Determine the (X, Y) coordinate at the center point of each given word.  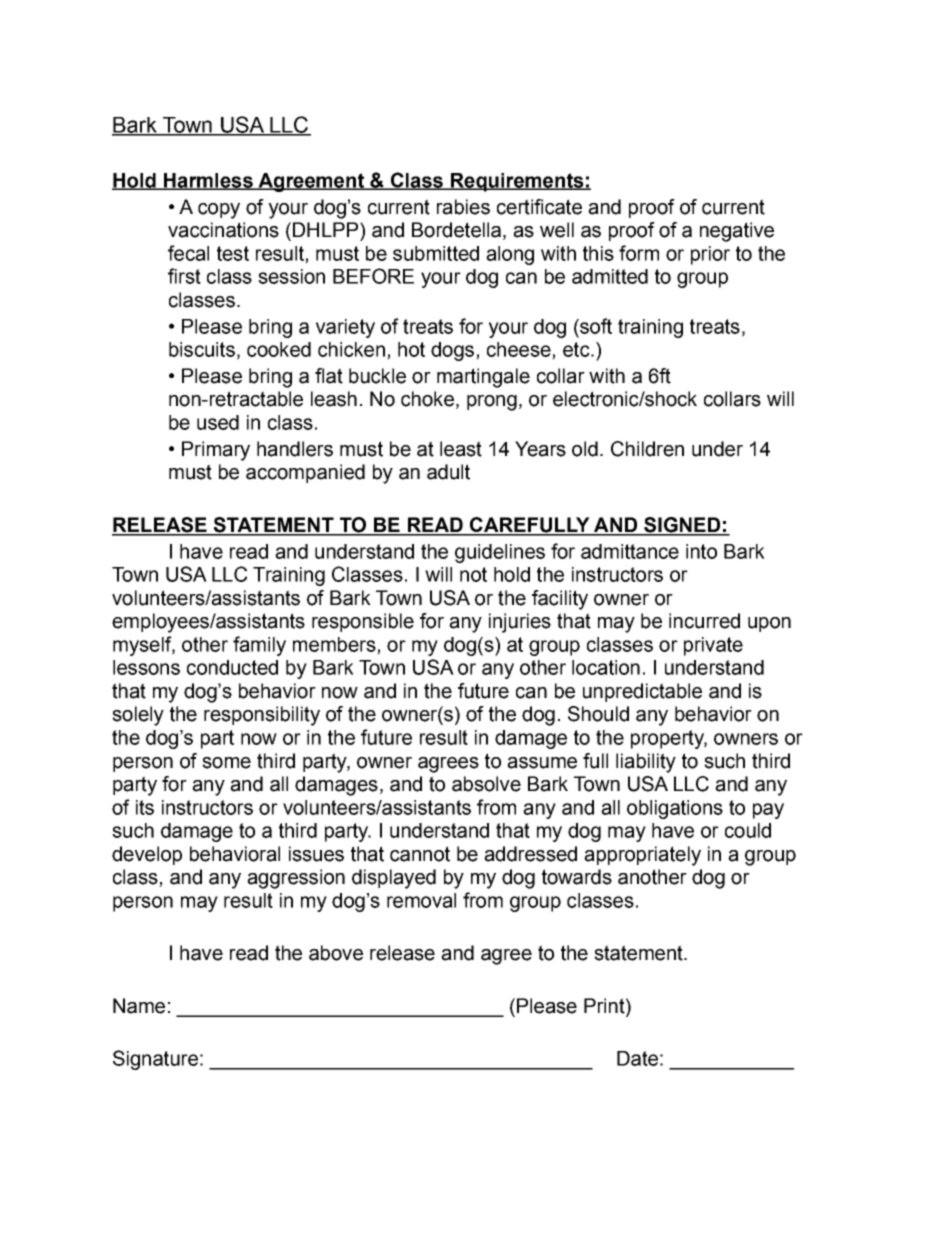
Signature (155, 1060)
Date (637, 1058)
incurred (704, 621)
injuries (520, 623)
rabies (463, 207)
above (336, 953)
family (259, 646)
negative (737, 232)
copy (219, 211)
